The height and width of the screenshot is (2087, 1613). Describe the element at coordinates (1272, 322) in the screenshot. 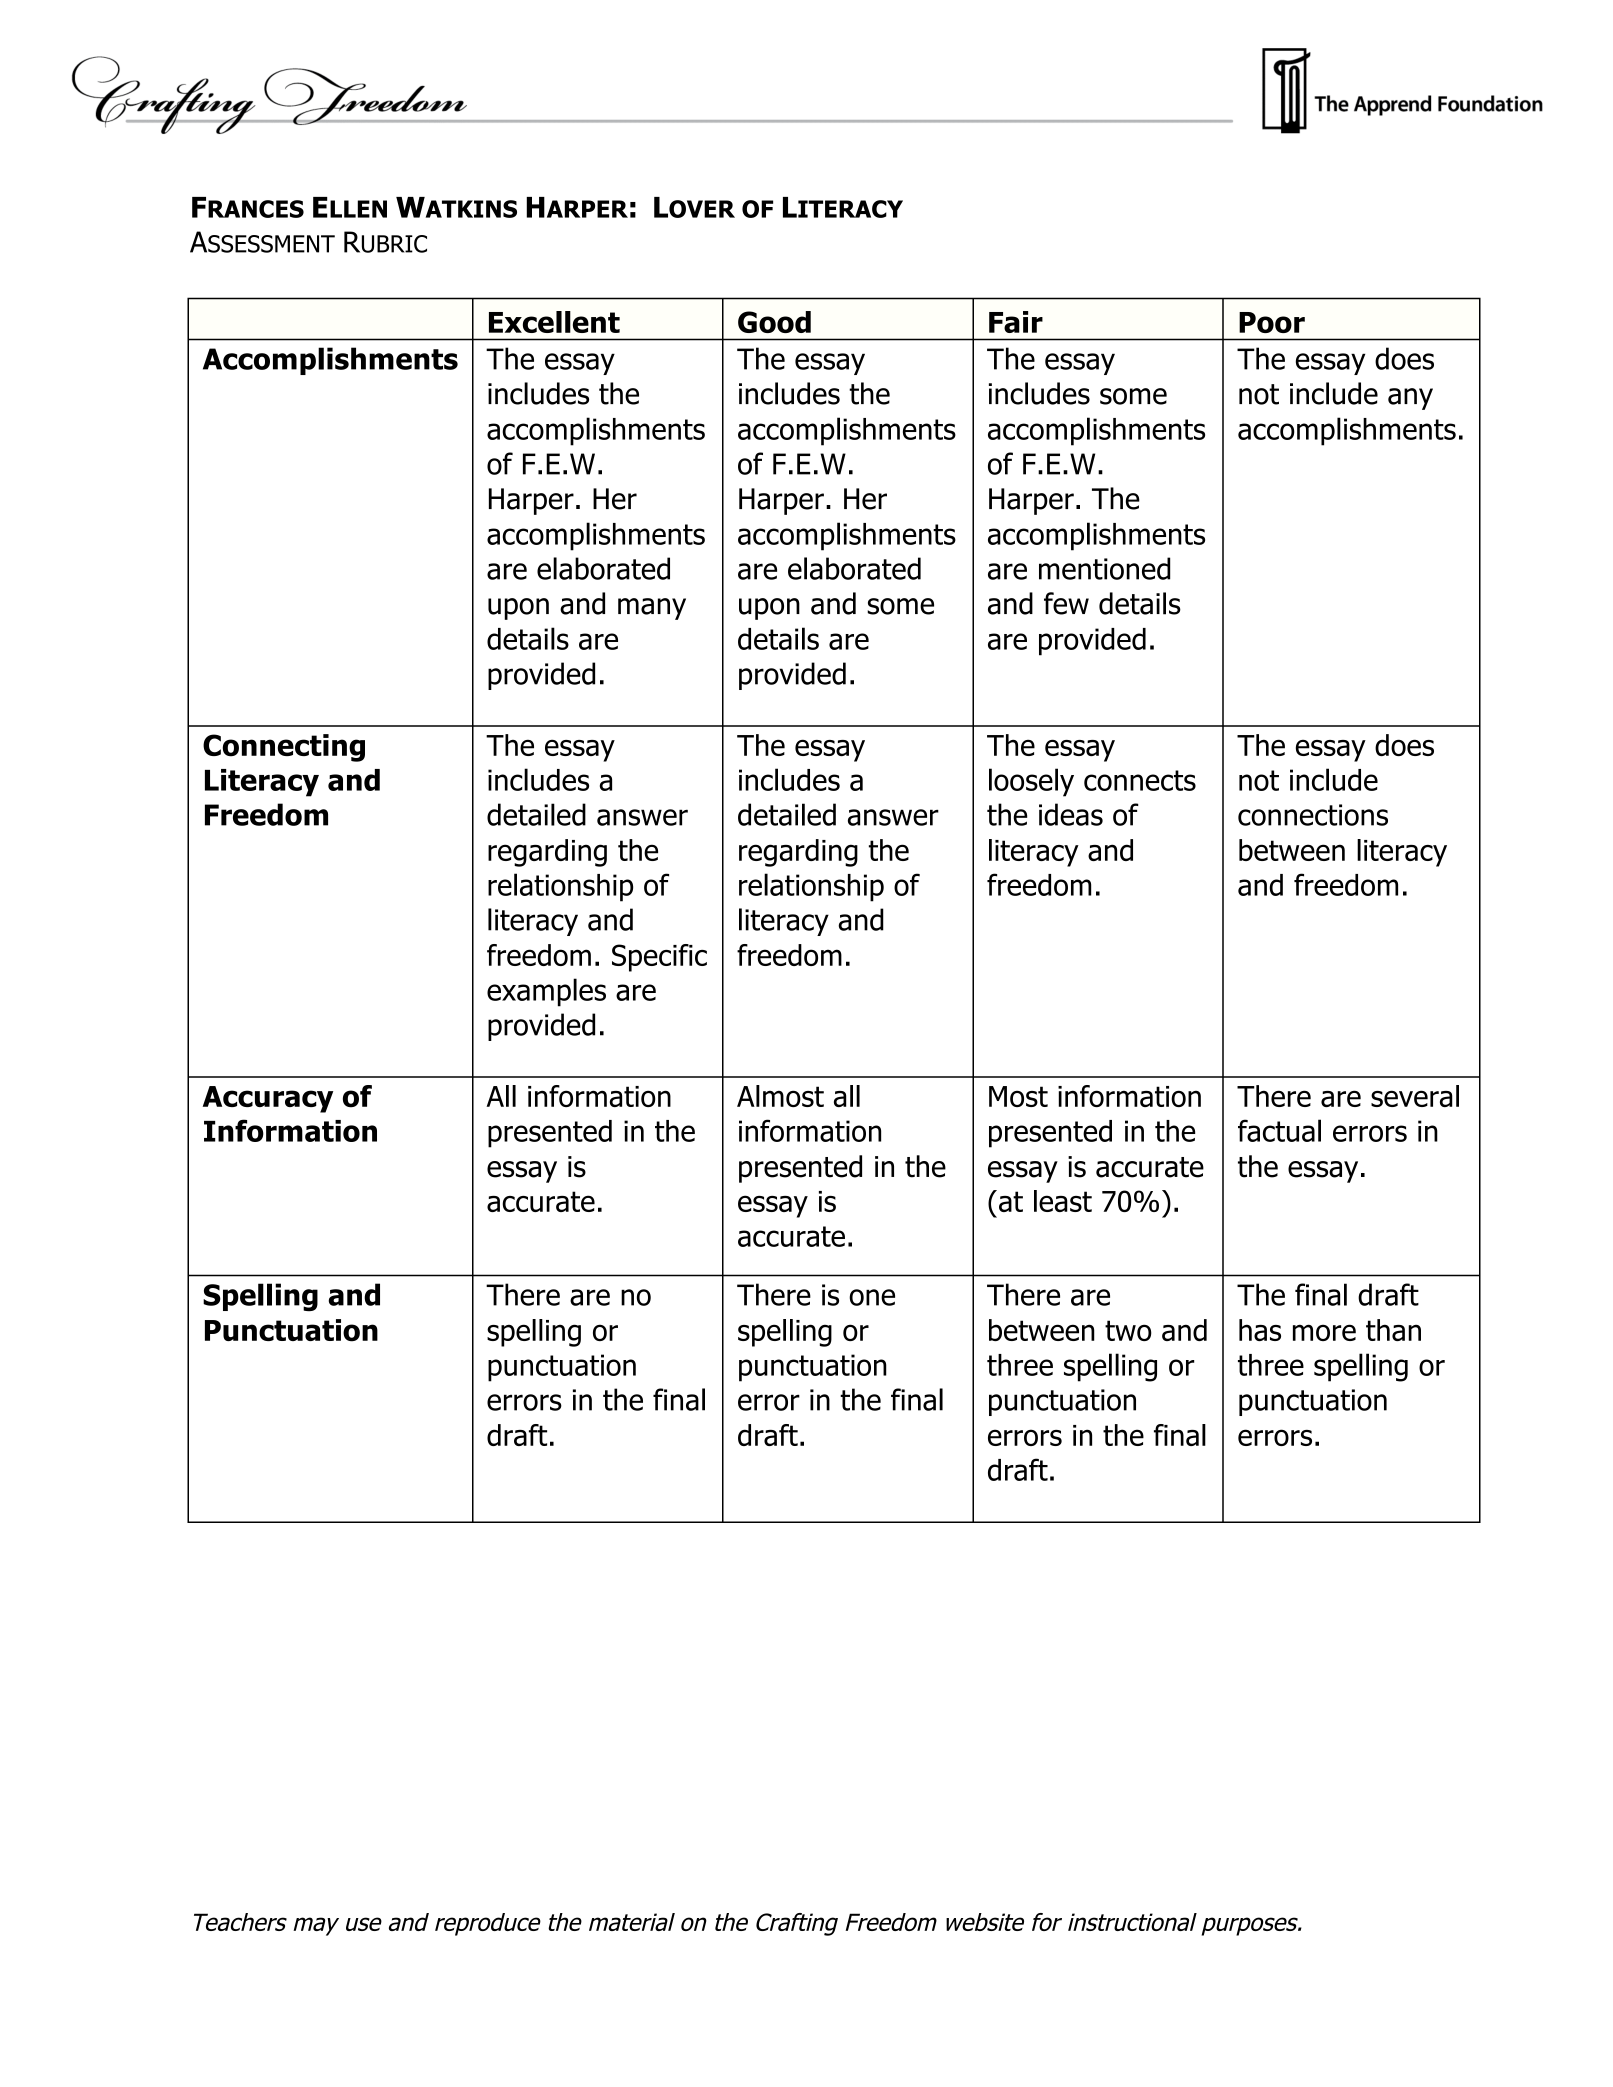

I see `Poor` at that location.
